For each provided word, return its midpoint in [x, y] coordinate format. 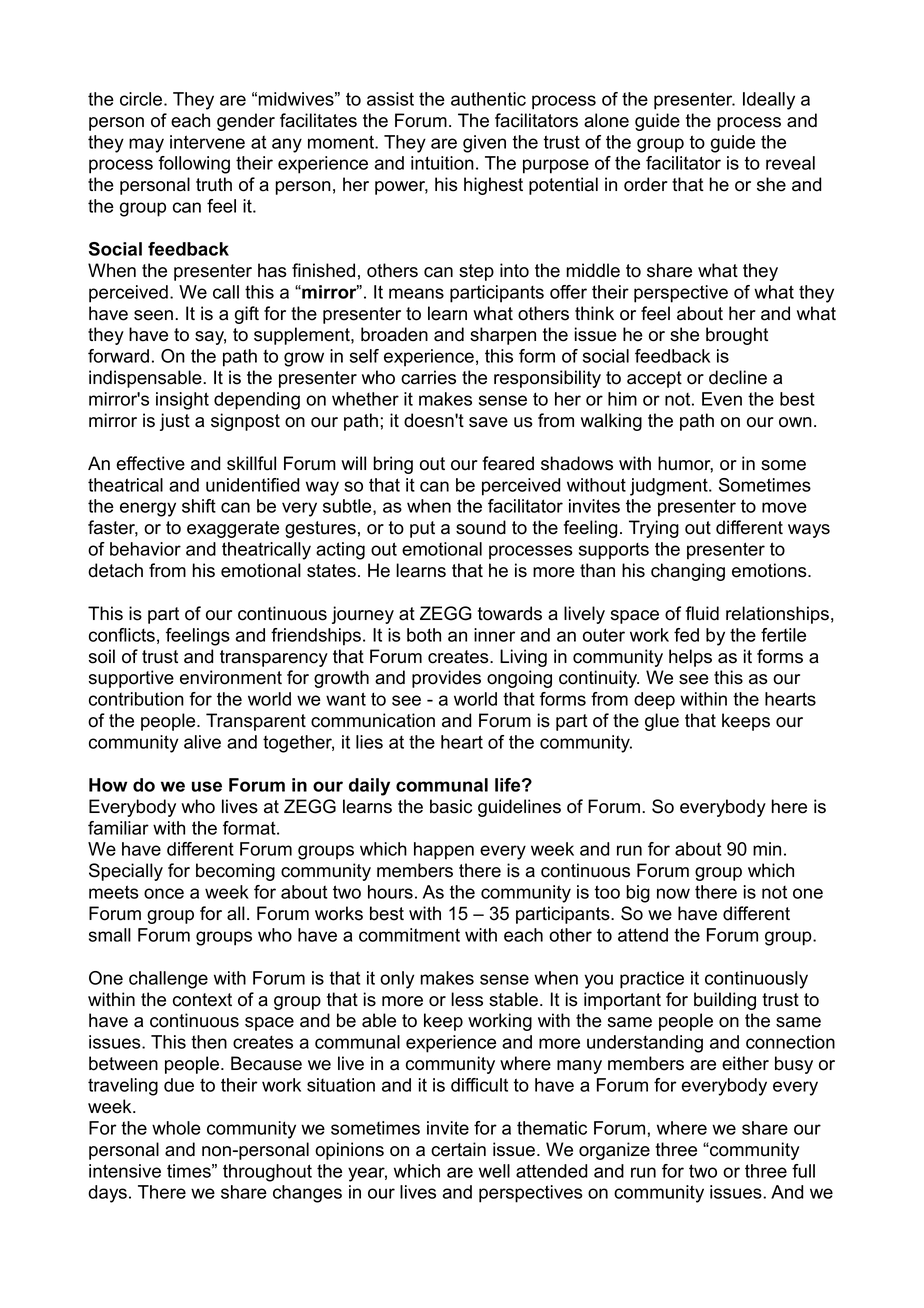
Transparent [256, 722]
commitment [409, 935]
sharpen [503, 336]
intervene [207, 142]
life [509, 785]
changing [688, 572]
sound [481, 527]
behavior [145, 549]
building [725, 1001]
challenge [168, 980]
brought [737, 336]
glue [662, 722]
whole [176, 1128]
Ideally [769, 101]
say [210, 338]
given [484, 144]
